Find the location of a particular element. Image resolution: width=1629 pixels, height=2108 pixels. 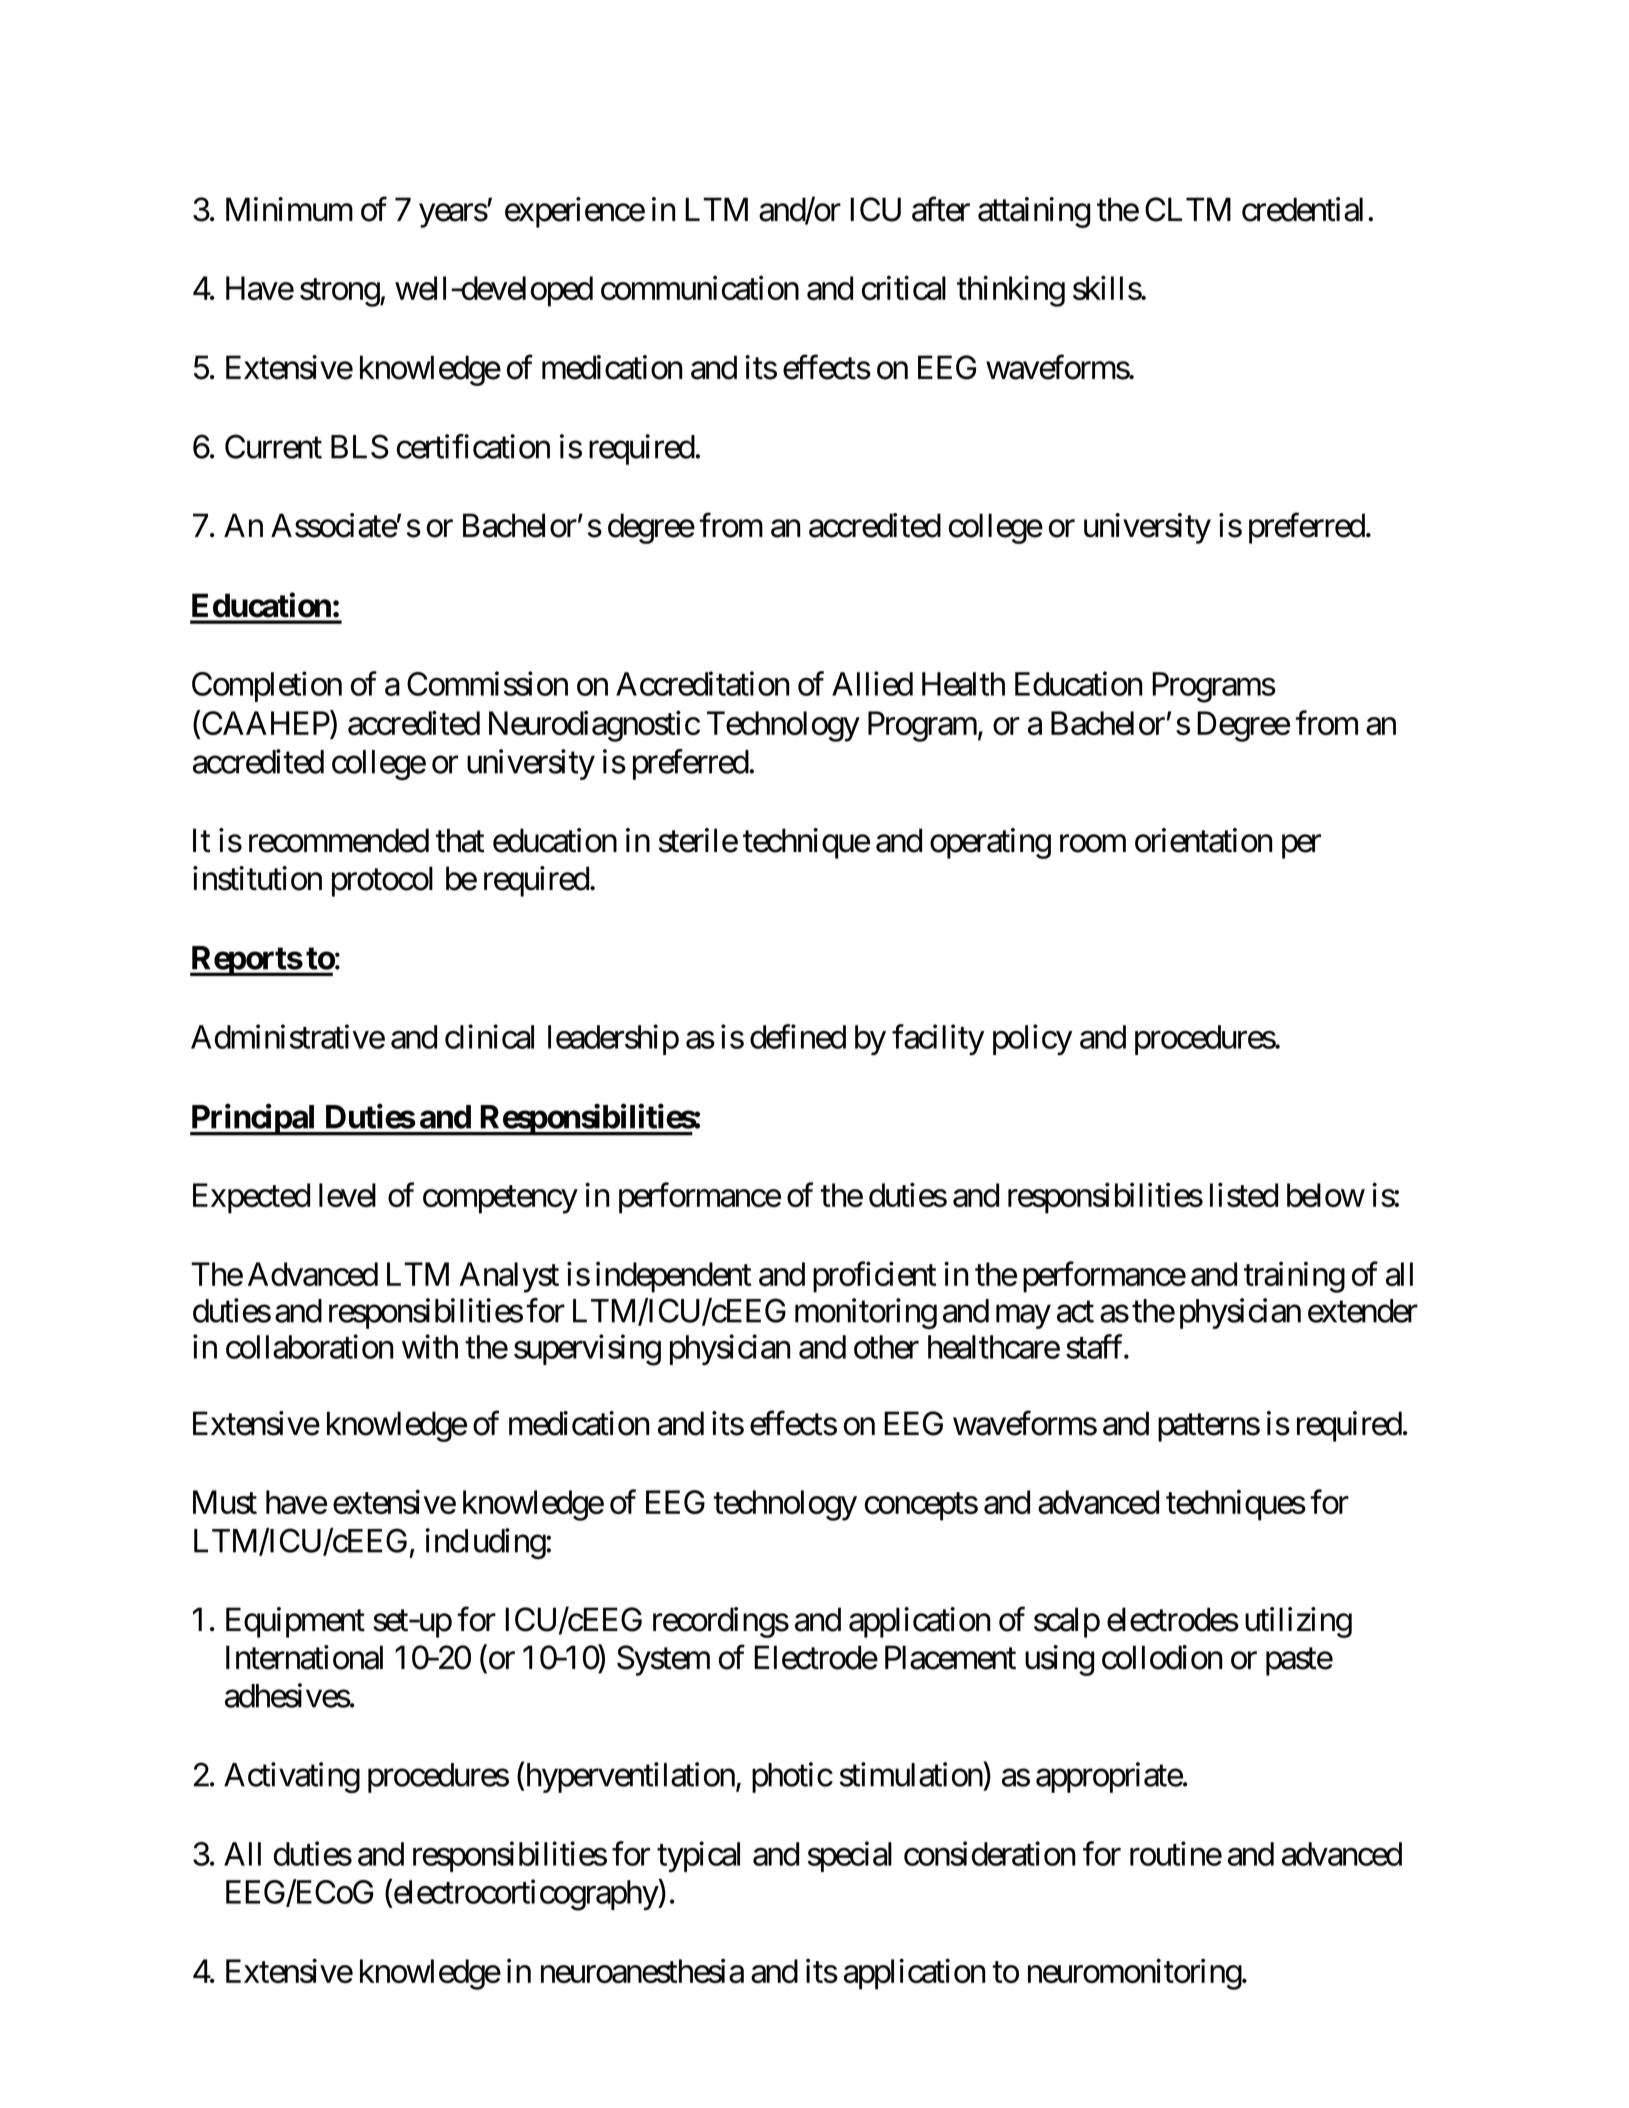

special is located at coordinates (850, 1856).
